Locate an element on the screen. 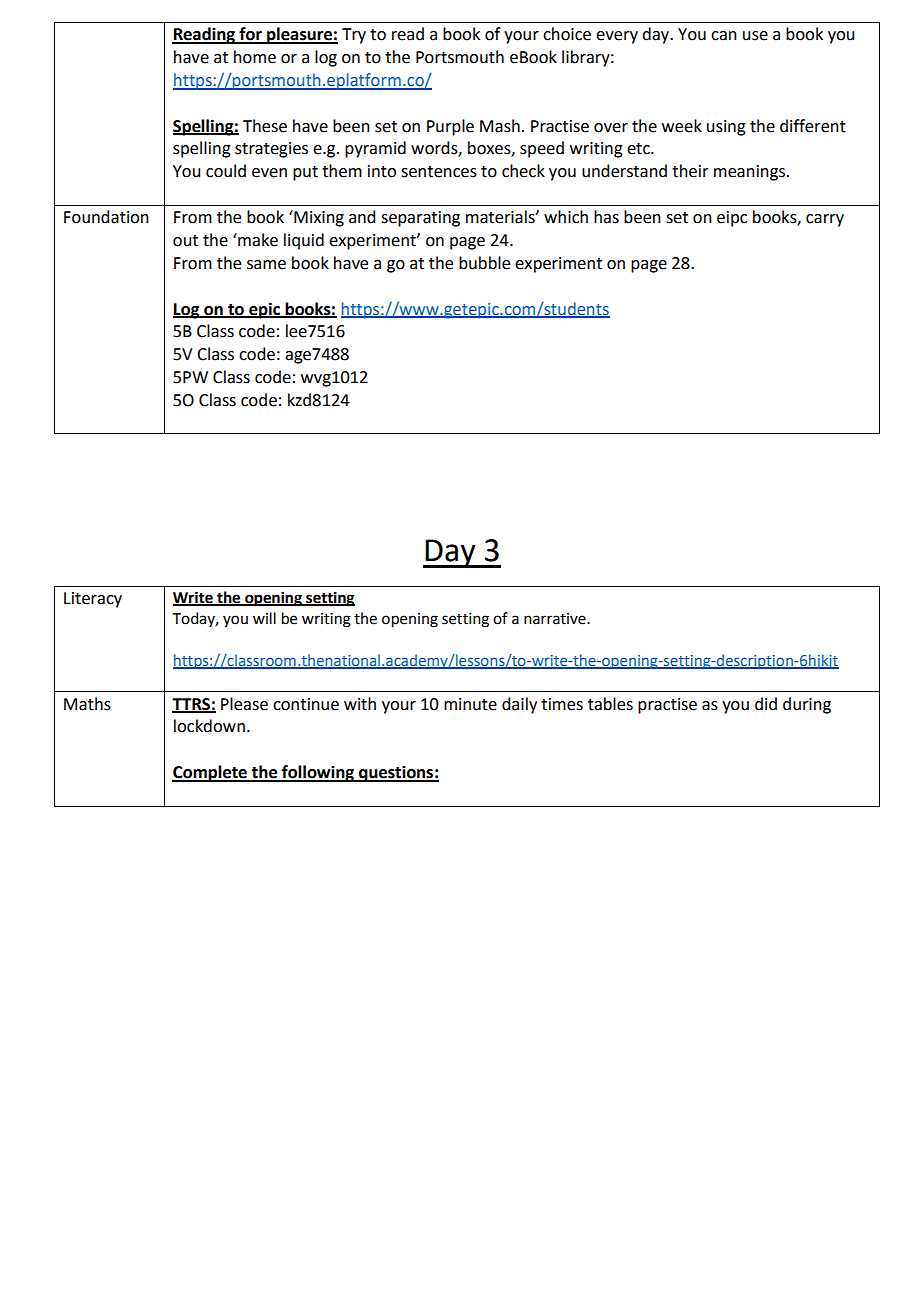 Image resolution: width=924 pixels, height=1308 pixels. home is located at coordinates (255, 57).
